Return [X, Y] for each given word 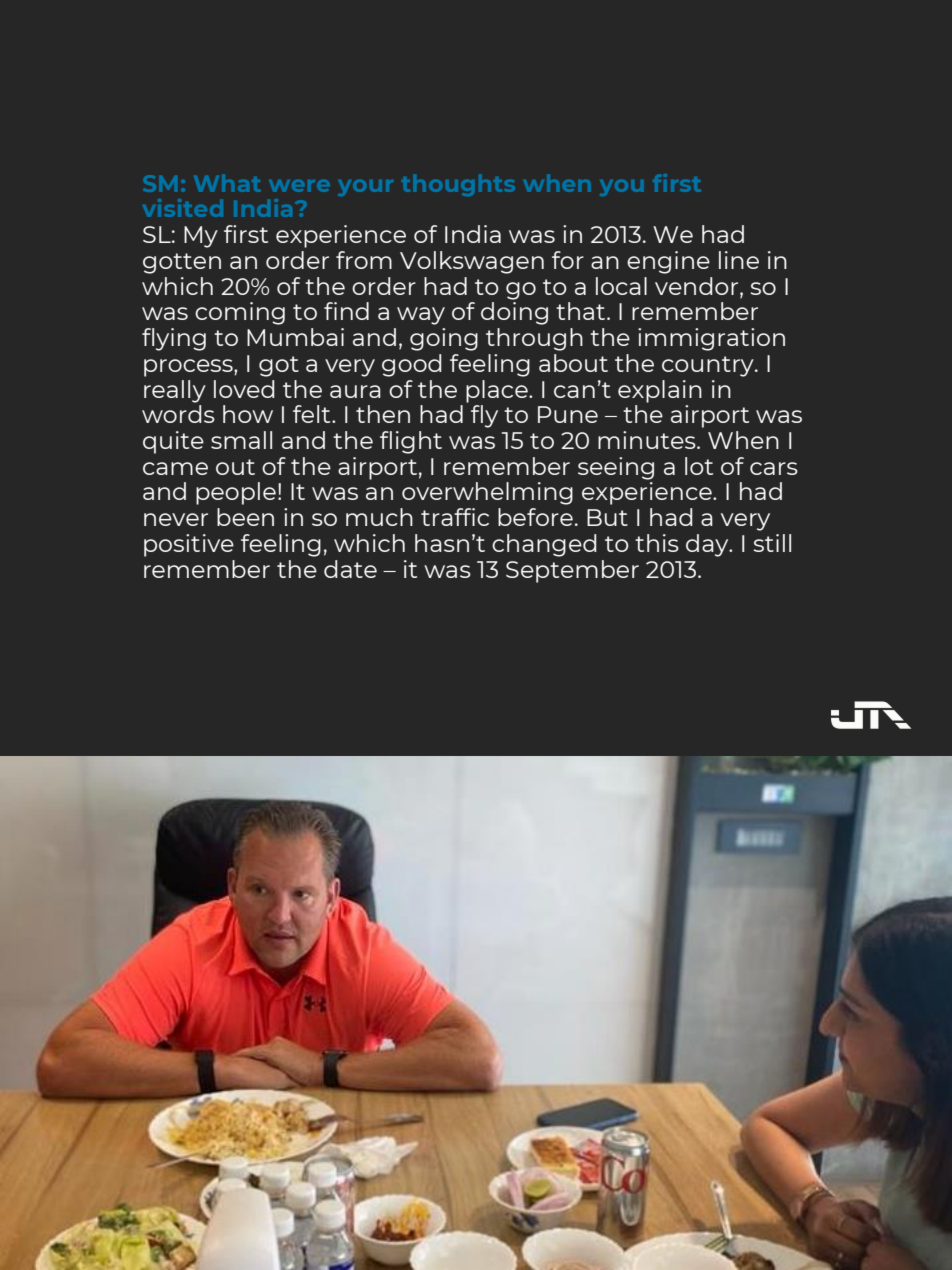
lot [699, 466]
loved [244, 389]
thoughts [458, 185]
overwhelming [487, 493]
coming [240, 313]
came [175, 468]
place [498, 391]
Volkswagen [472, 262]
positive [189, 545]
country [709, 366]
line [739, 260]
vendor [698, 287]
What [227, 183]
